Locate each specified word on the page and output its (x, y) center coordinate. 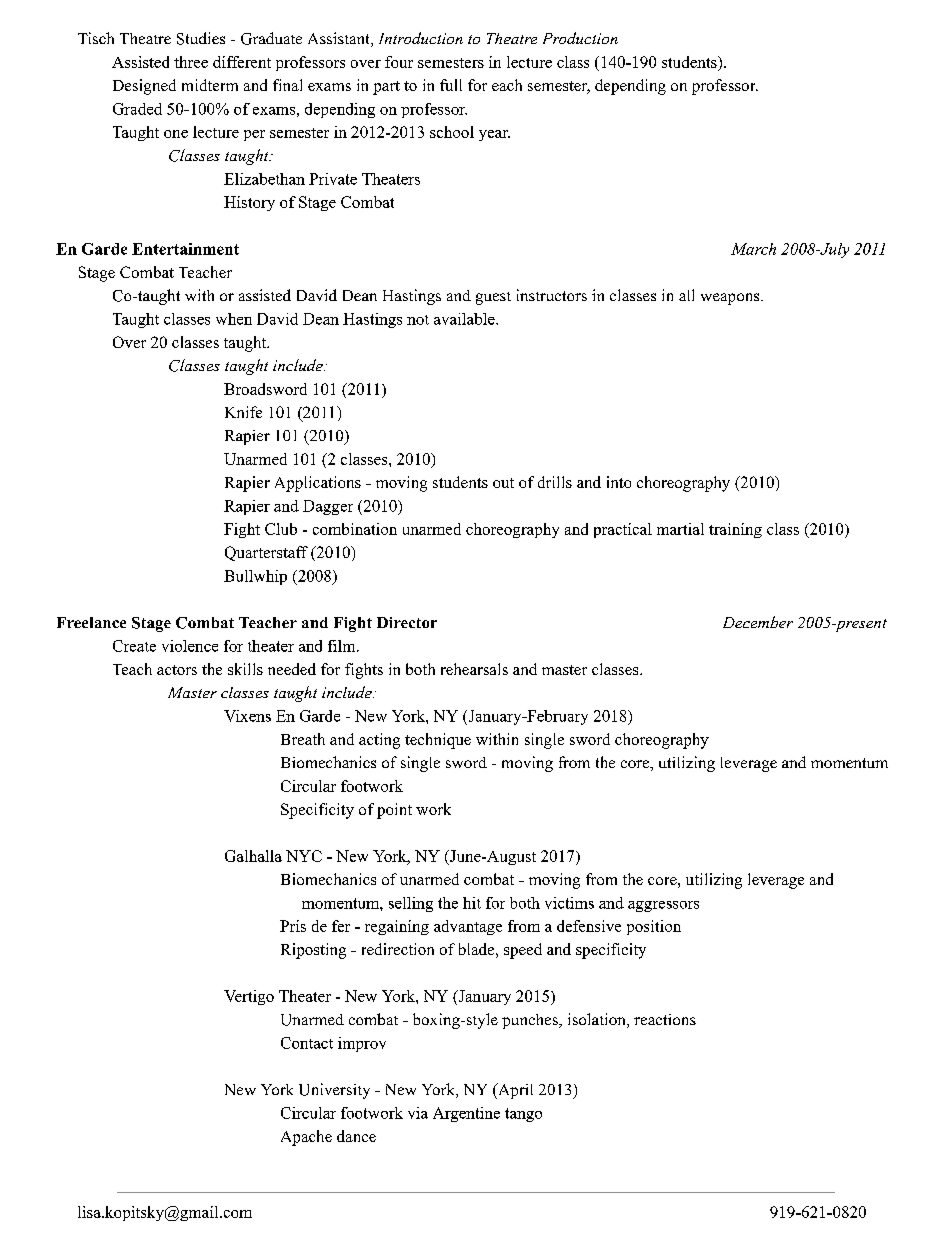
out (503, 483)
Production (580, 38)
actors (177, 670)
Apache (306, 1138)
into (619, 482)
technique (438, 741)
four (399, 62)
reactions (665, 1019)
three (191, 62)
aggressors (663, 906)
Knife (243, 412)
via (418, 1113)
